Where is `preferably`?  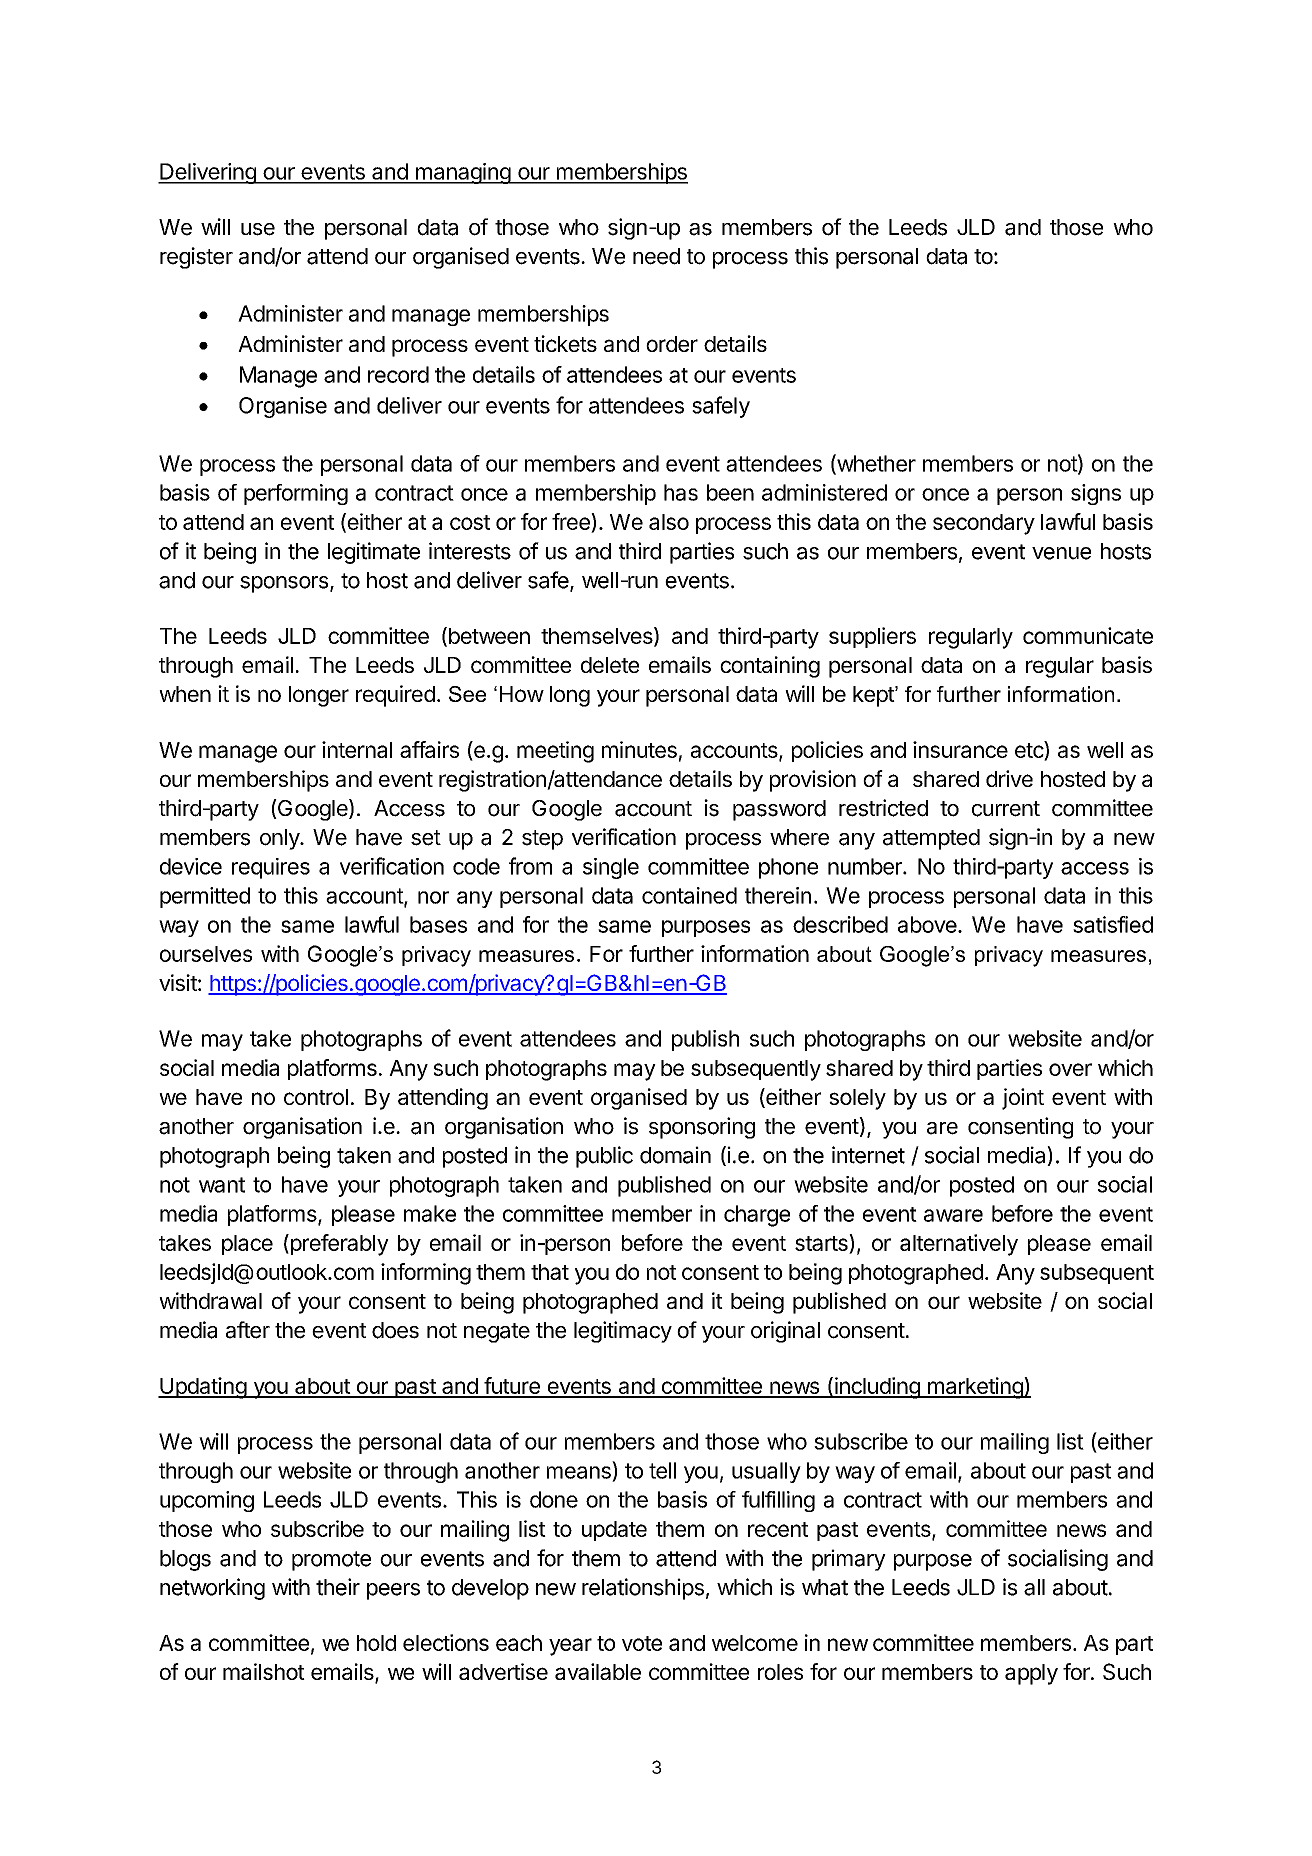
preferably is located at coordinates (338, 1245).
